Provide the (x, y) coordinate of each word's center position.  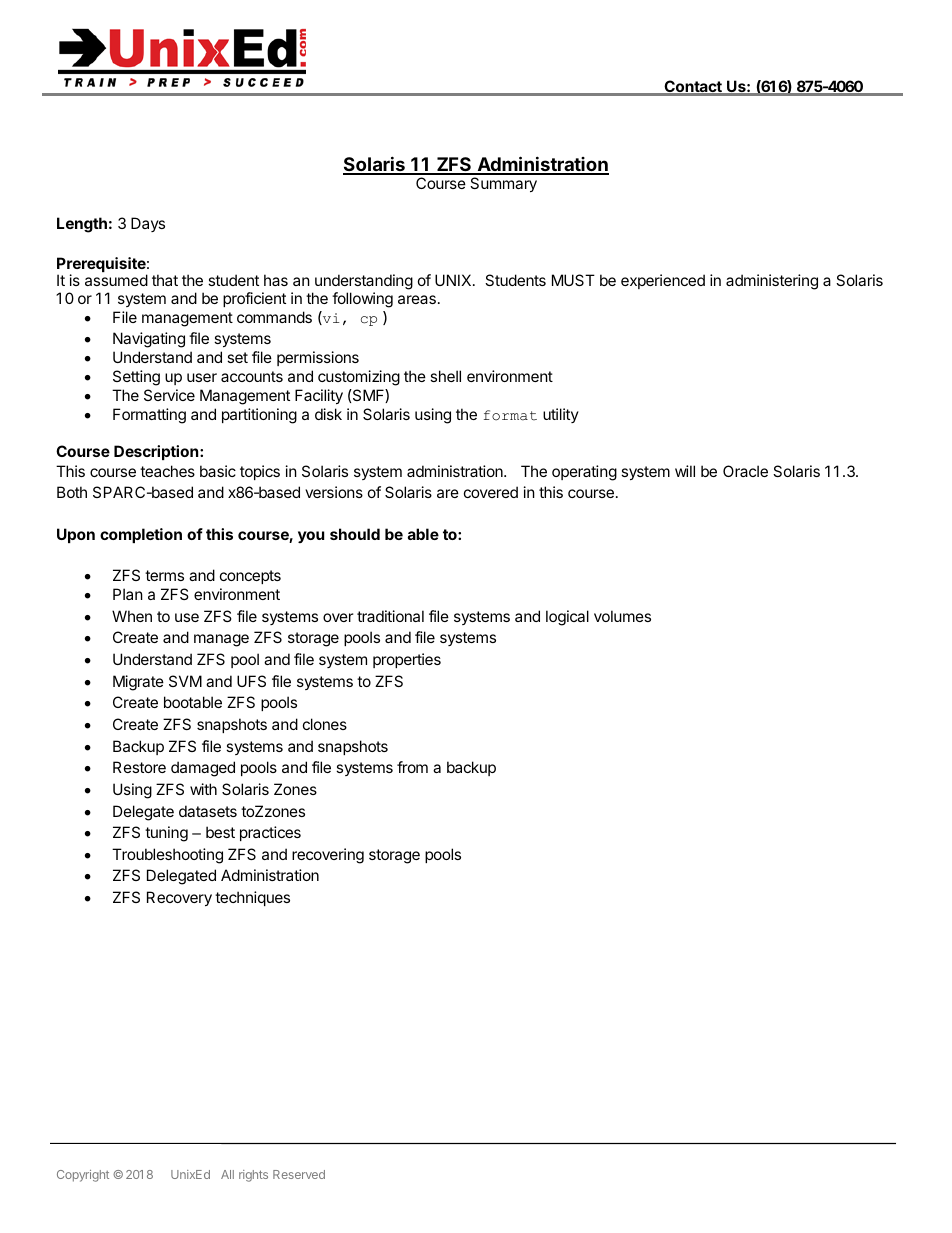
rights (253, 1176)
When (132, 616)
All (227, 1174)
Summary (503, 184)
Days (148, 224)
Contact (693, 87)
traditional (390, 616)
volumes (622, 616)
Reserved (299, 1174)
